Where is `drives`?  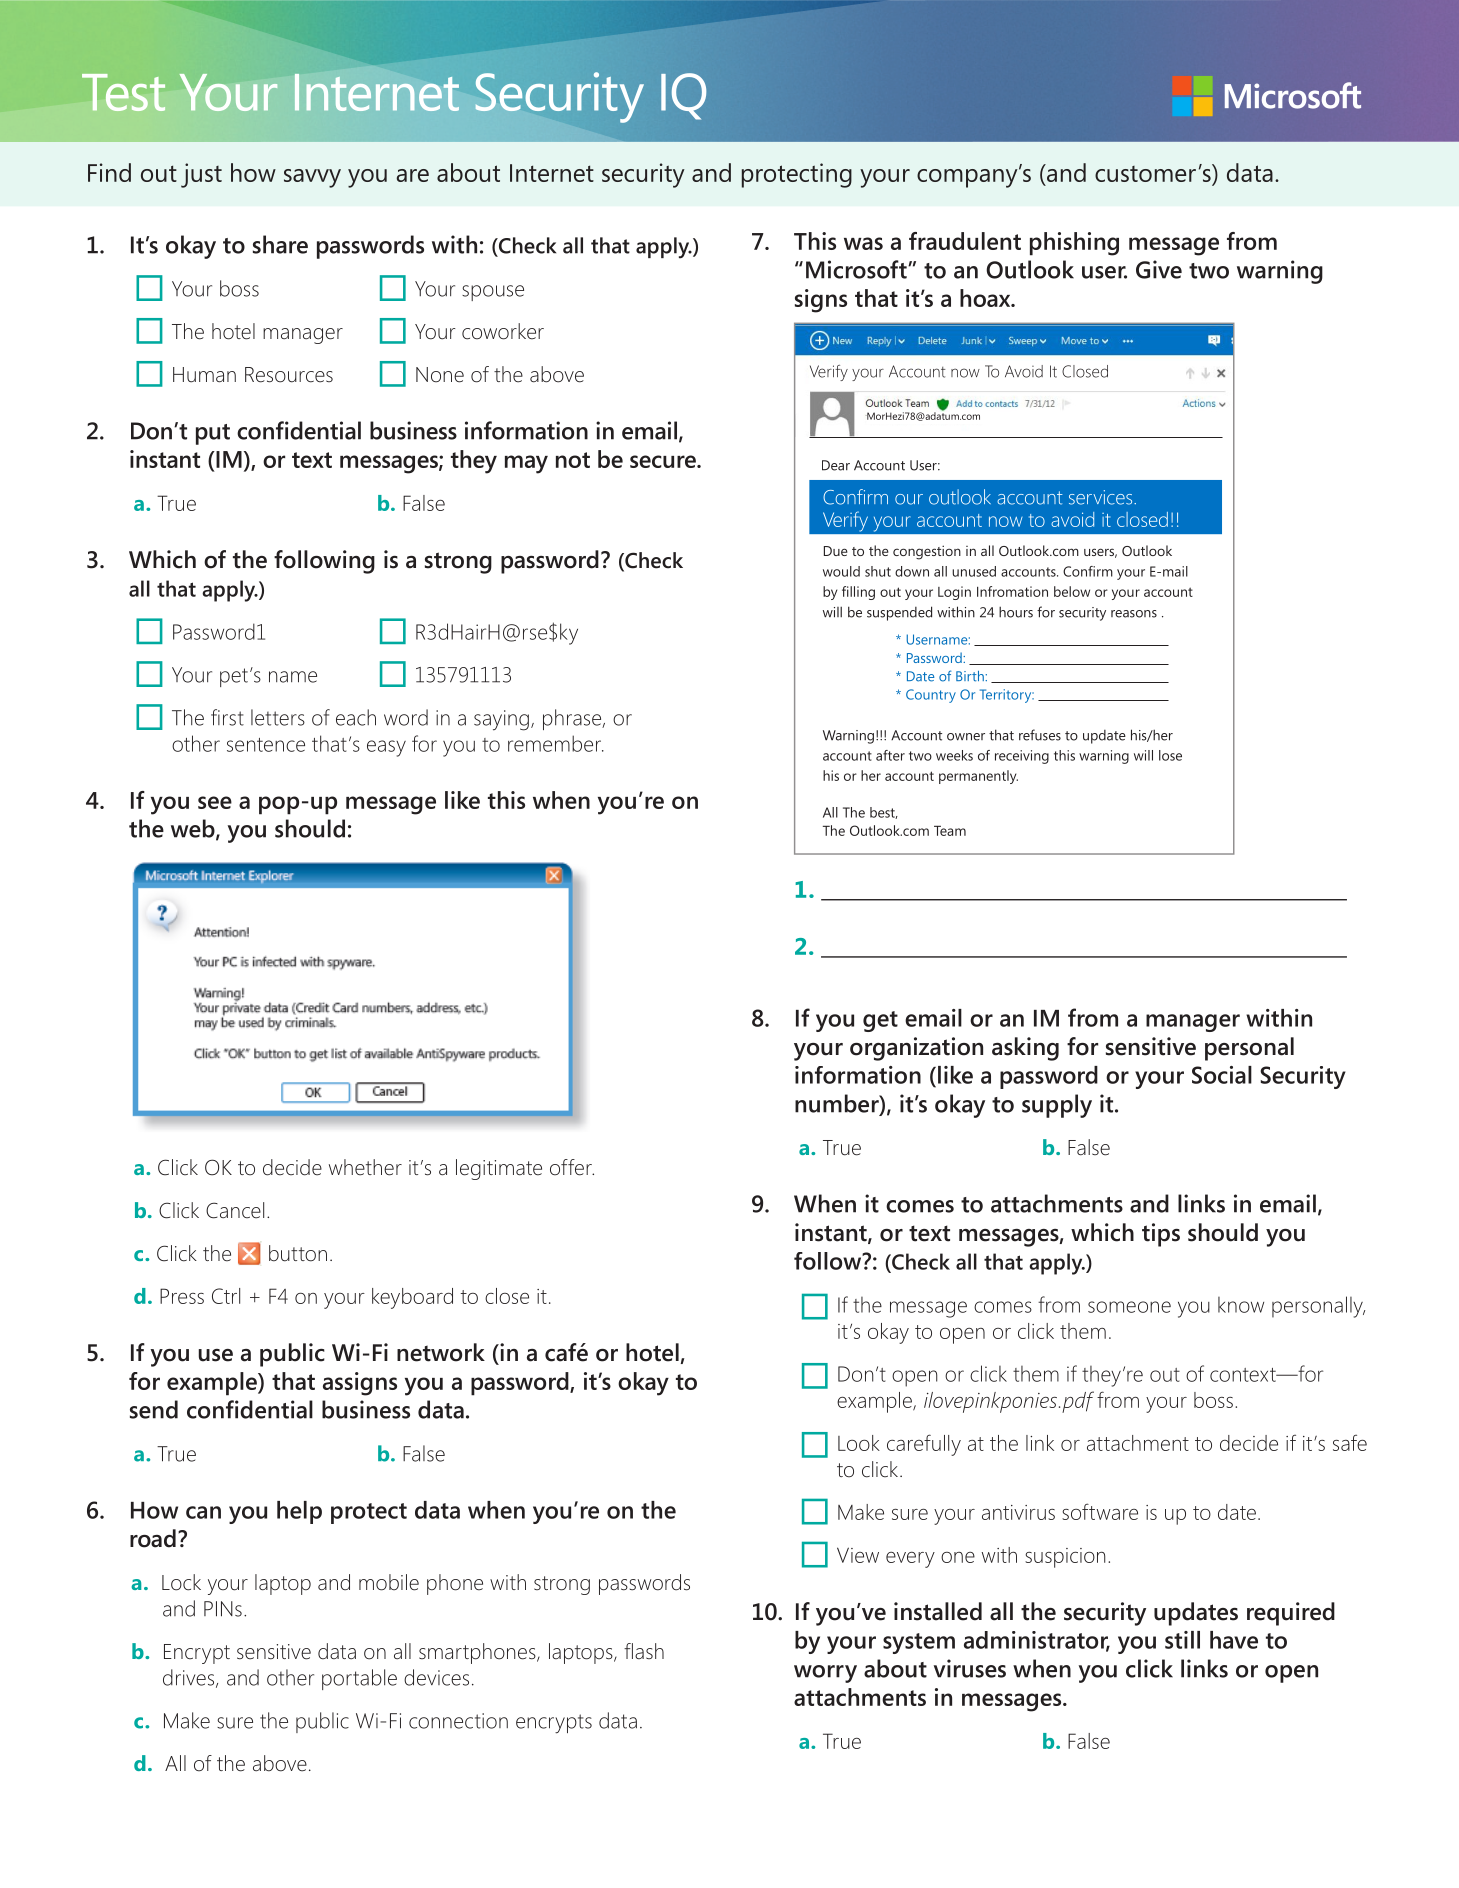
drives is located at coordinates (188, 1677).
